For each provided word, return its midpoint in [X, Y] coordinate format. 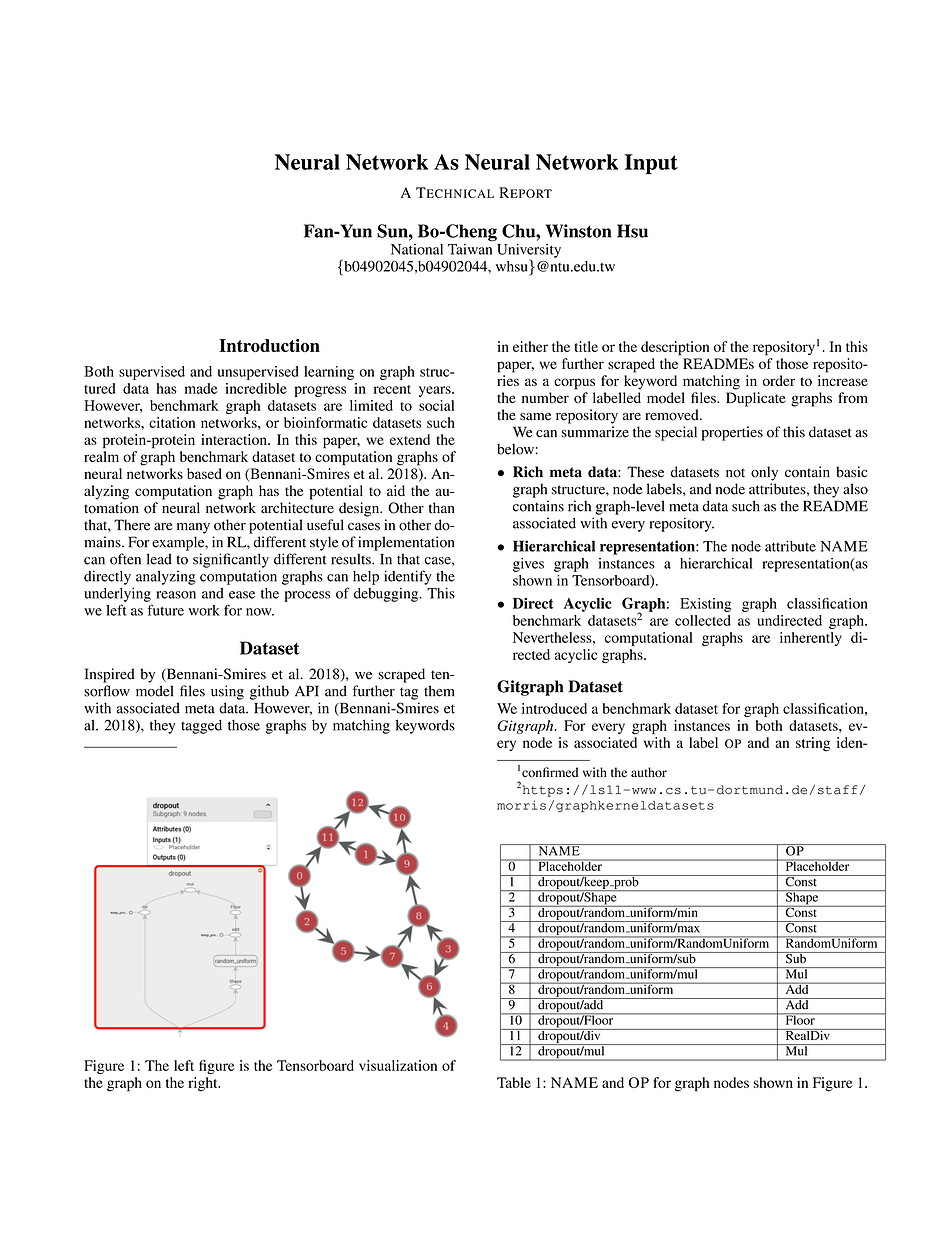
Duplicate [756, 399]
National [417, 249]
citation [172, 422]
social [436, 405]
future [166, 610]
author [649, 772]
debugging [387, 595]
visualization [398, 1065]
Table [514, 1082]
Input [651, 164]
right [204, 1084]
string [813, 744]
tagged [201, 727]
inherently [811, 639]
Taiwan [470, 248]
